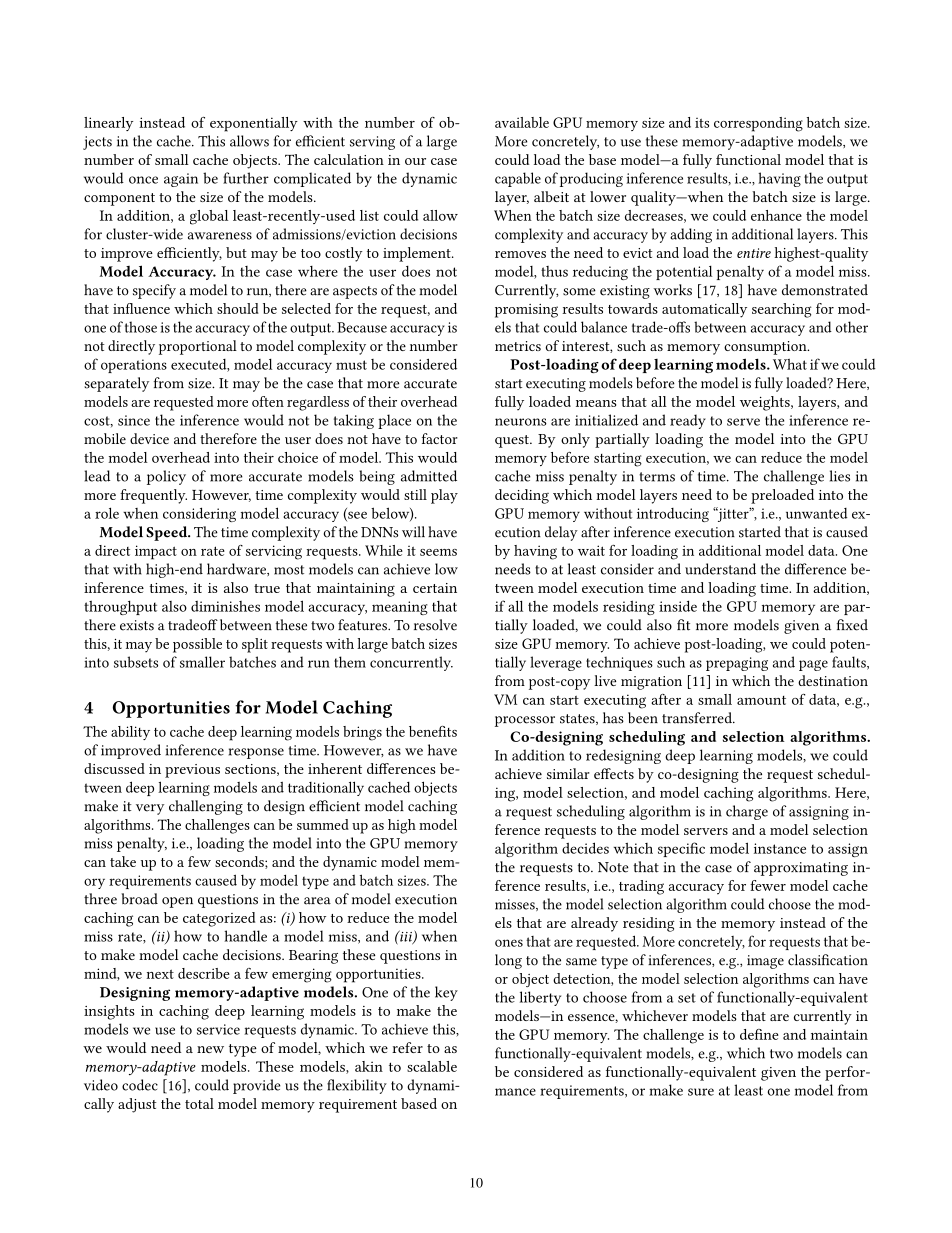 Image resolution: width=952 pixels, height=1233 pixels. I want to click on resolve, so click(435, 625).
